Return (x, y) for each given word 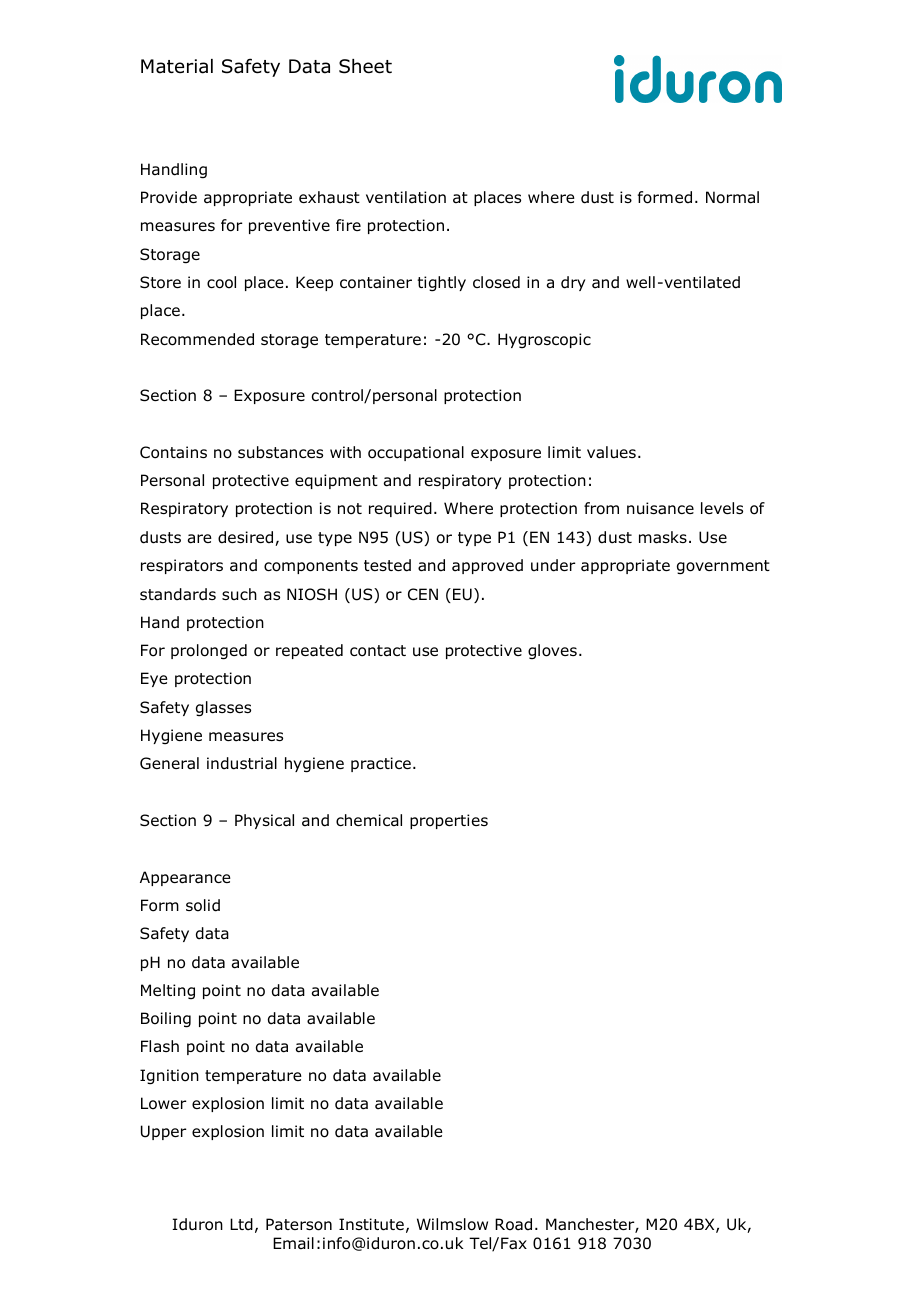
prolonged (209, 652)
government (723, 567)
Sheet (365, 66)
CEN (423, 594)
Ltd (241, 1224)
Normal (732, 197)
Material (177, 66)
